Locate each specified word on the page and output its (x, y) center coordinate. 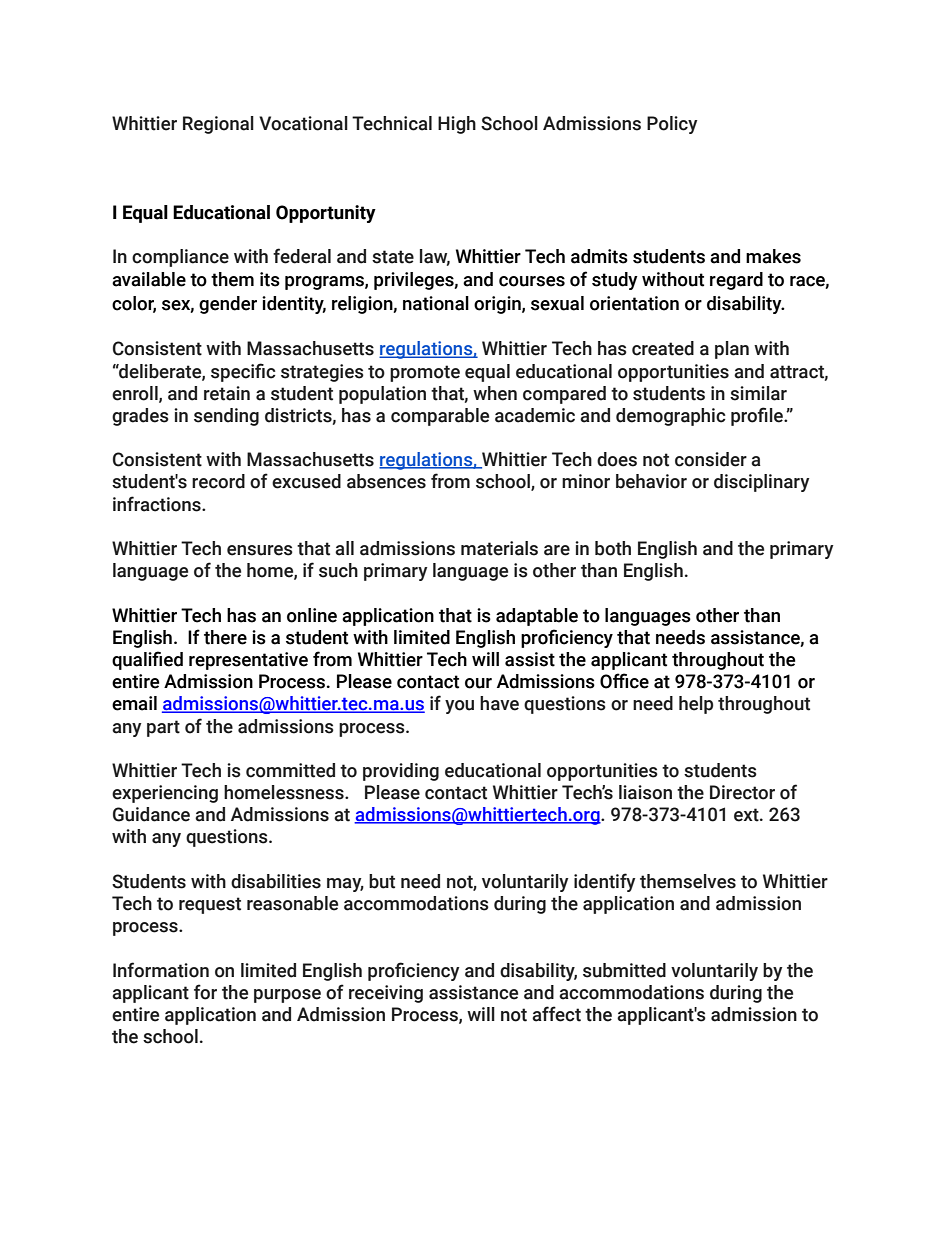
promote (425, 373)
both (613, 548)
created (663, 348)
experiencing (165, 794)
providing (401, 772)
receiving (386, 994)
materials (499, 548)
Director (742, 792)
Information (161, 970)
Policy (672, 125)
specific (243, 372)
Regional (218, 125)
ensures (260, 550)
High (457, 125)
